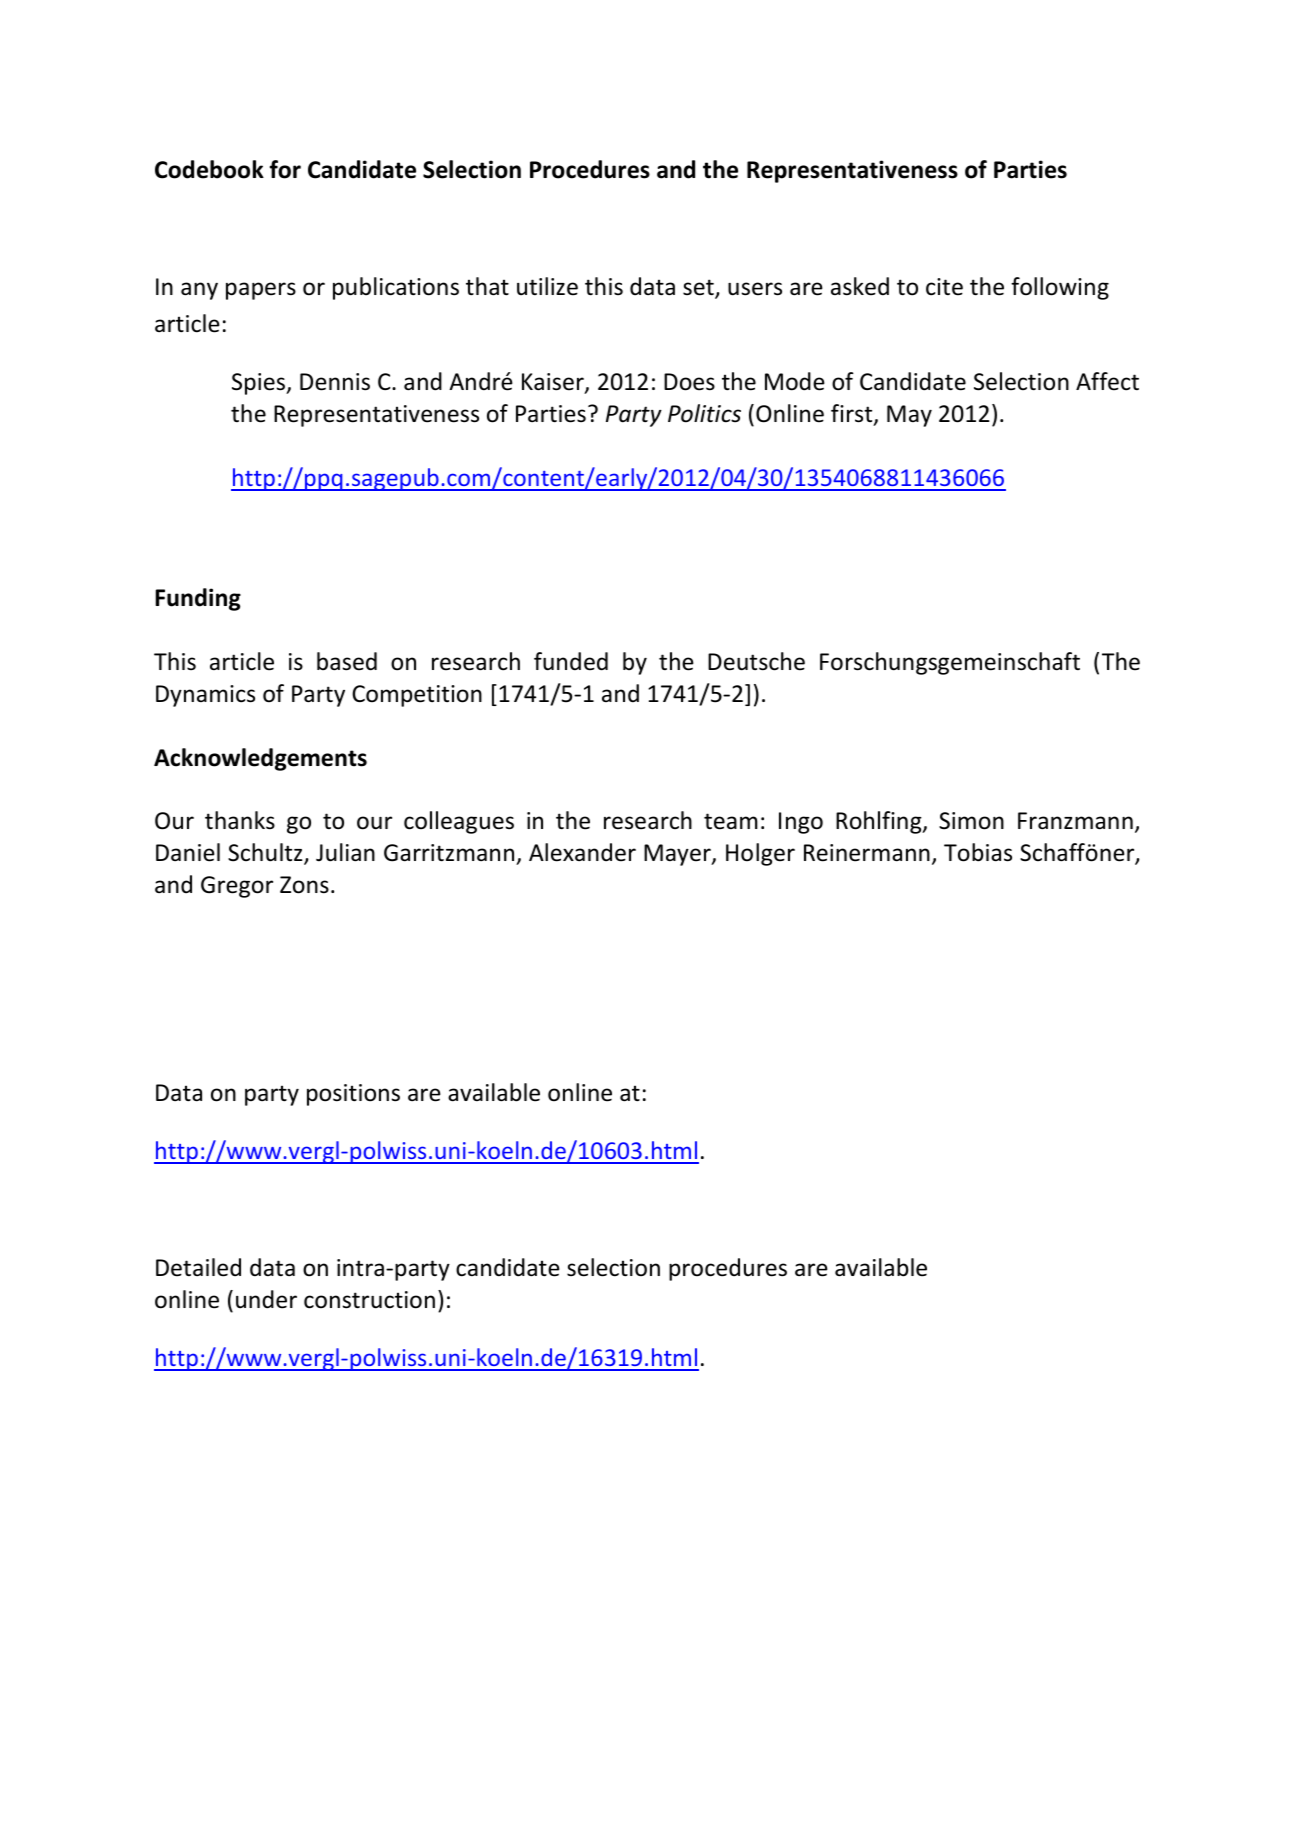  What do you see at coordinates (731, 821) in the image?
I see `team` at bounding box center [731, 821].
